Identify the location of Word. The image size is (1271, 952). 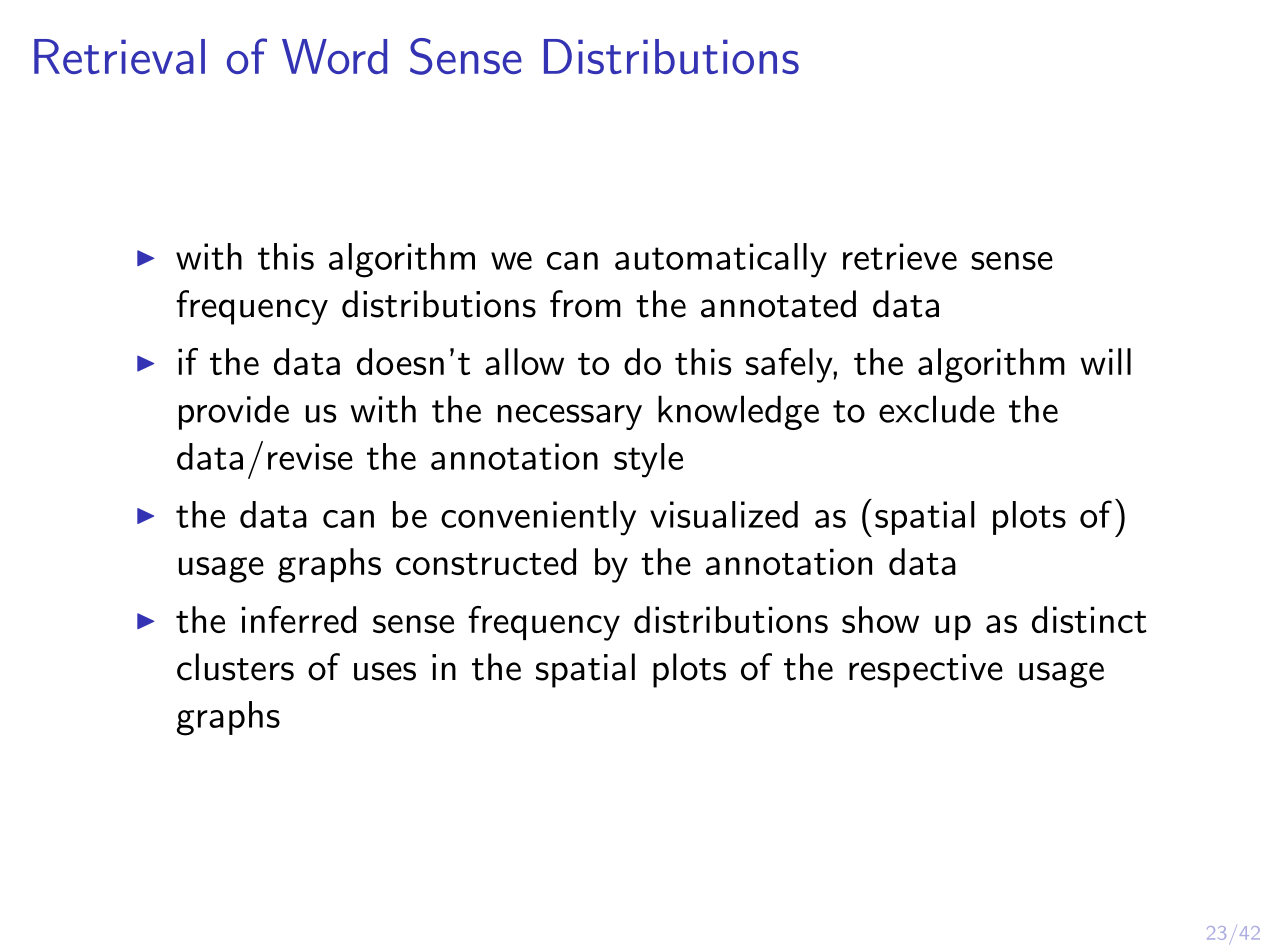
(334, 56).
